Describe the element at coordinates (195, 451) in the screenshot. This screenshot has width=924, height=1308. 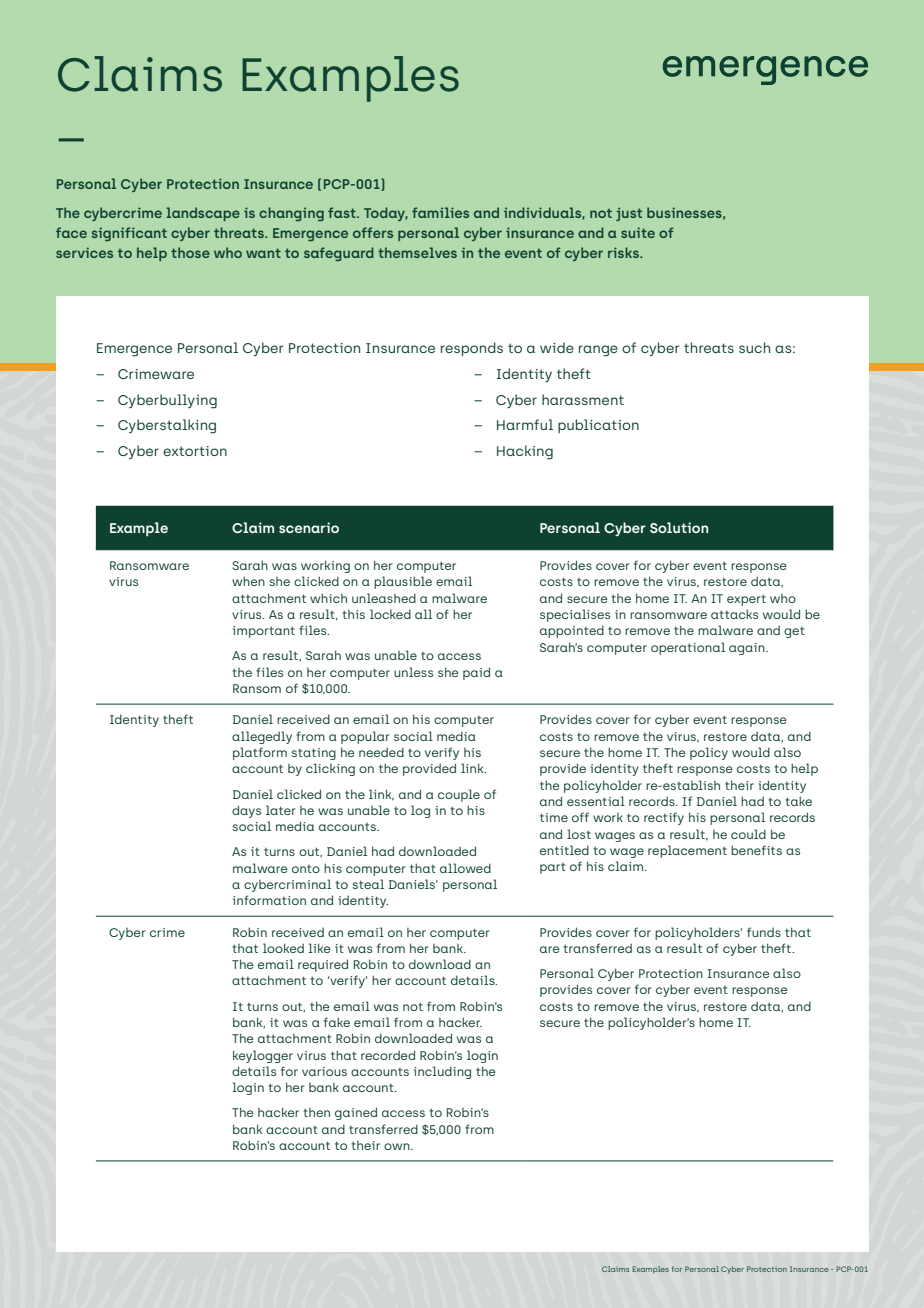
I see `extortion` at that location.
